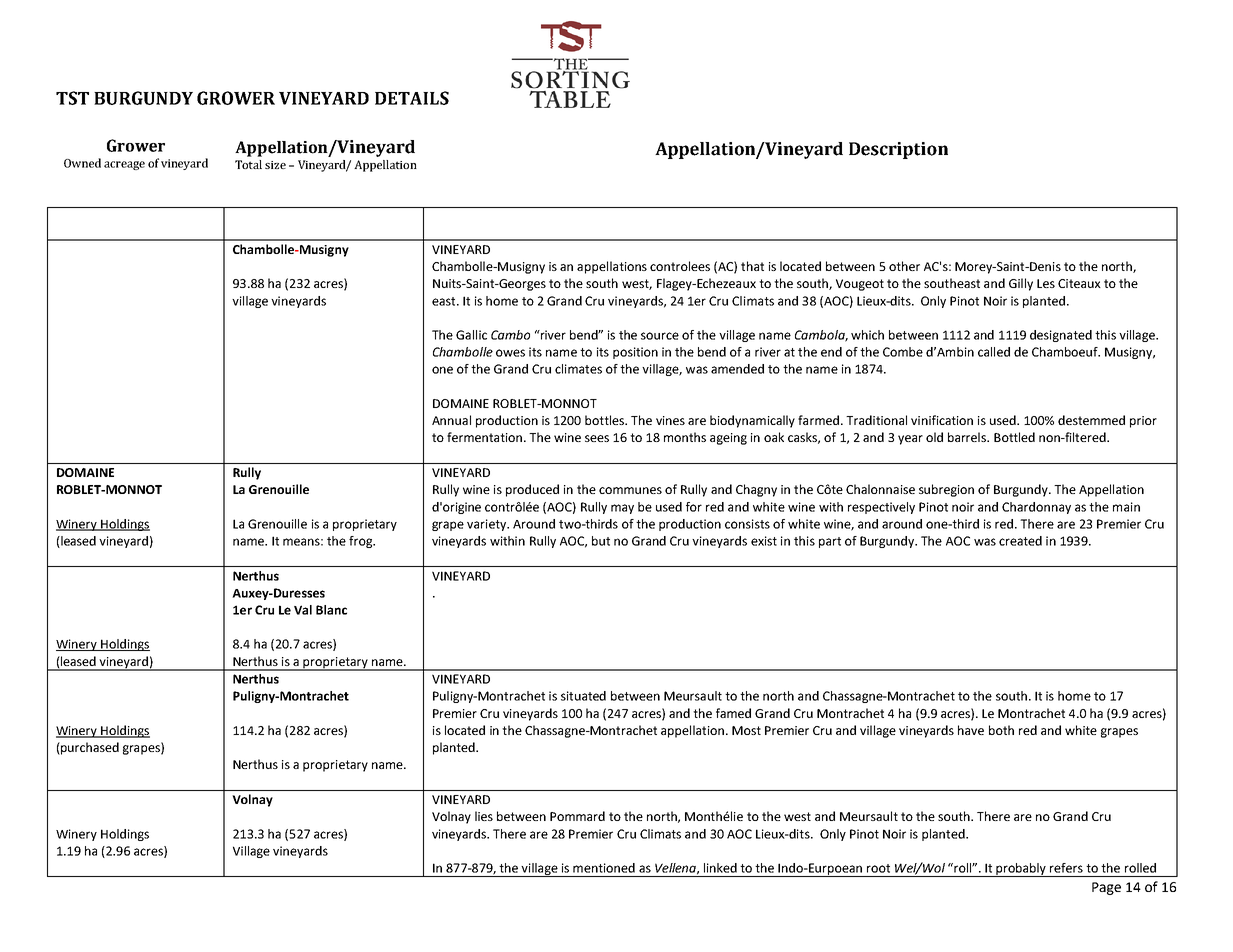 The height and width of the image is (952, 1233). I want to click on source, so click(660, 336).
